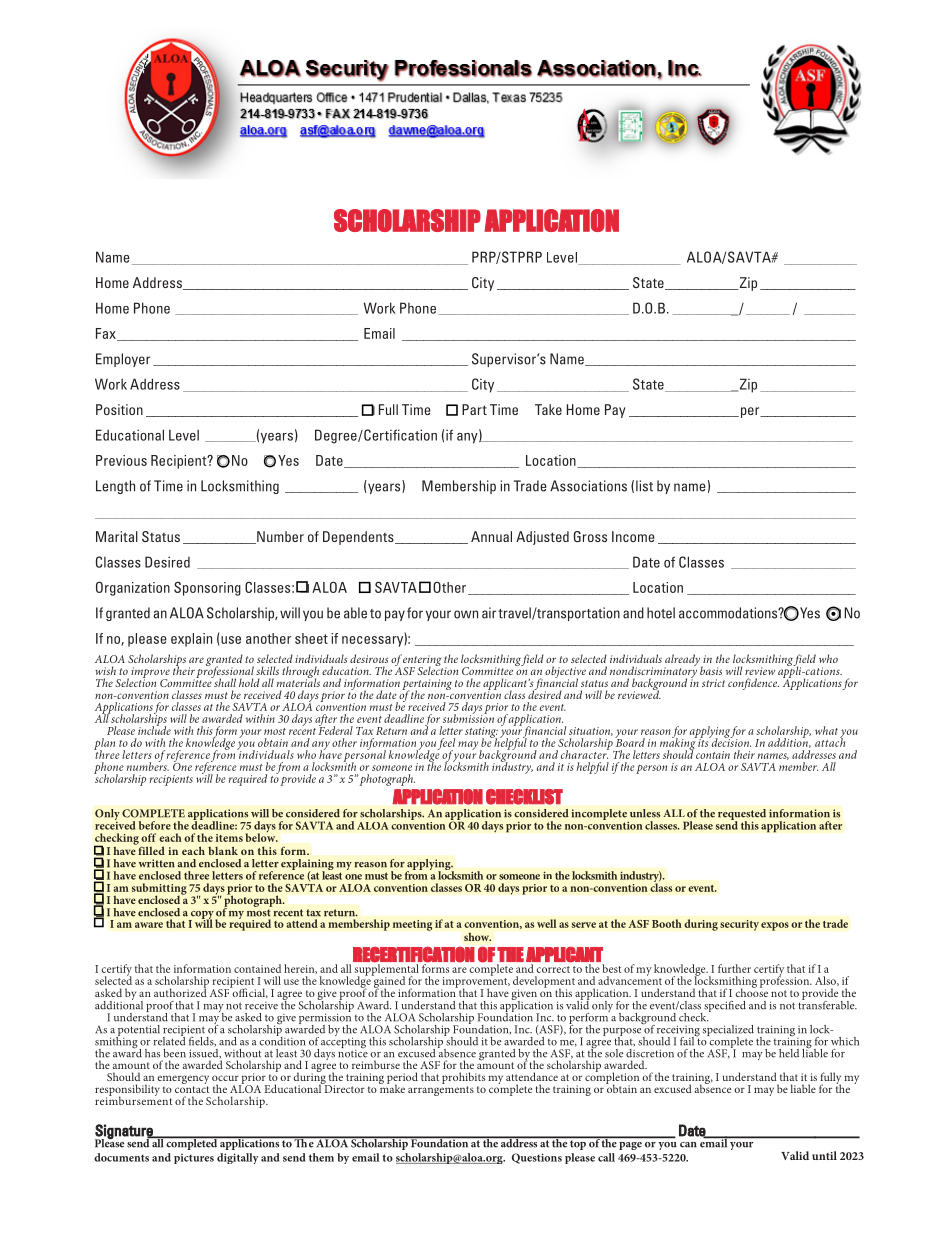 This page has width=952, height=1233. Describe the element at coordinates (481, 733) in the page. I see `stating` at that location.
